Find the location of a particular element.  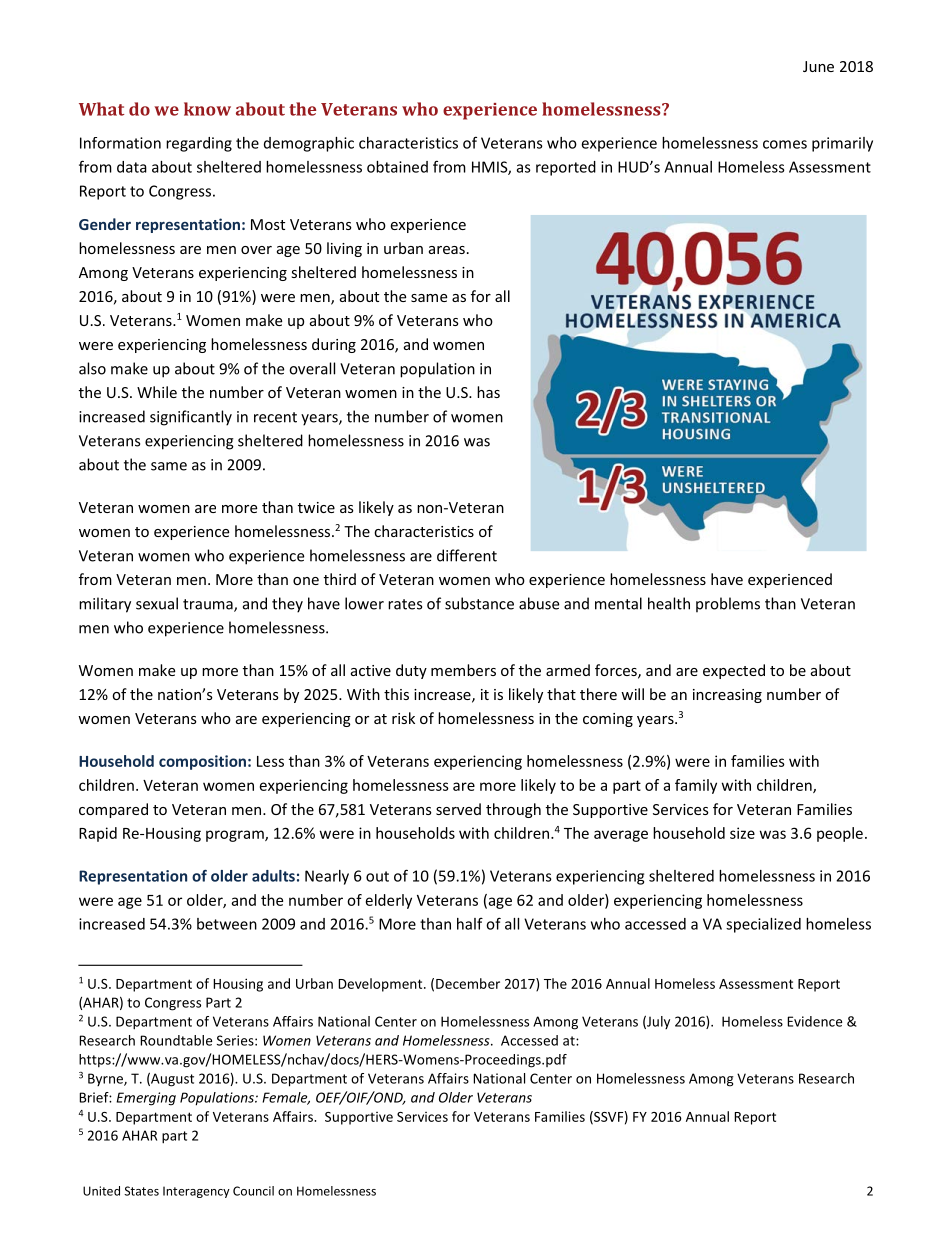

primarily is located at coordinates (842, 144).
